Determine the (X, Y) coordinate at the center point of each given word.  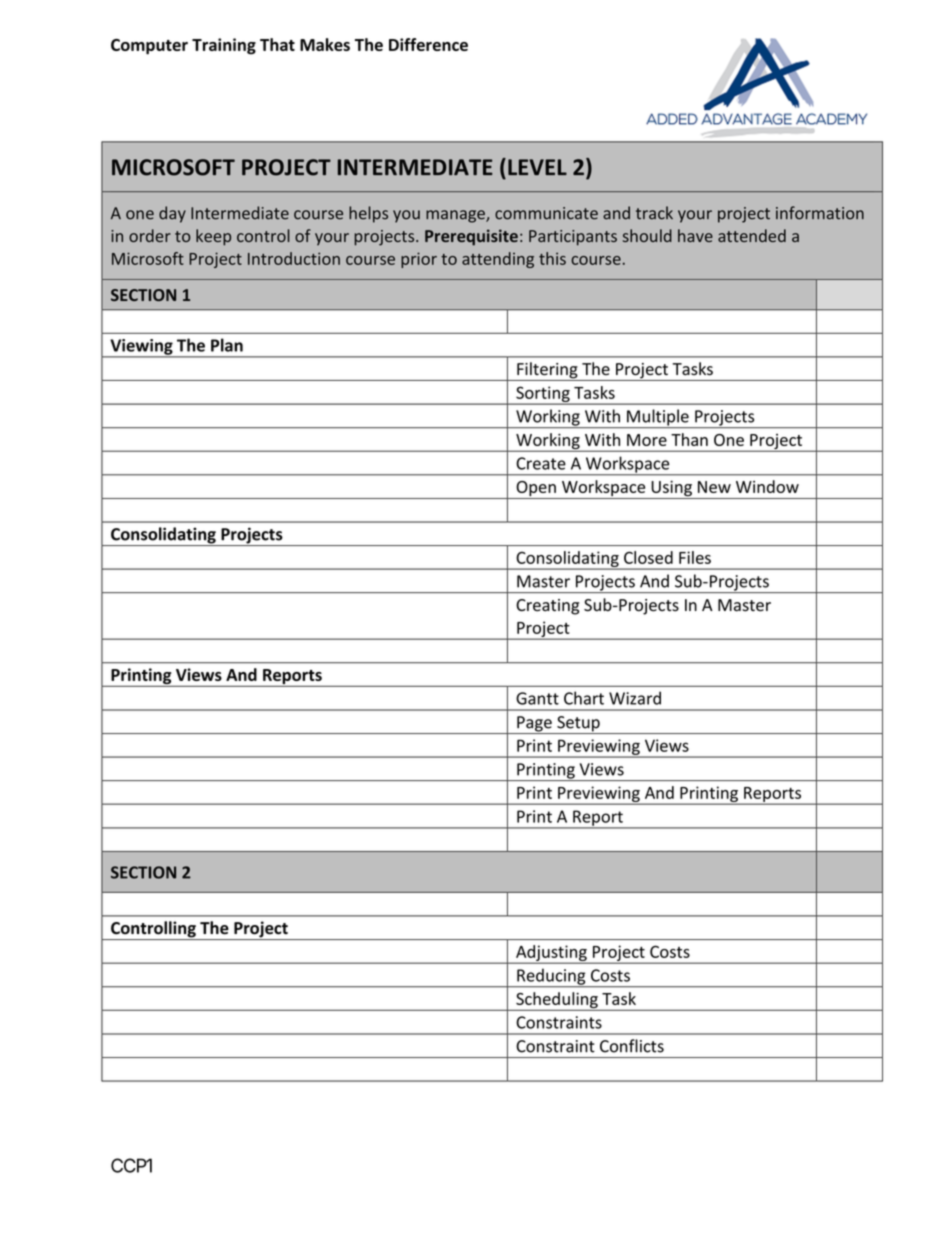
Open (536, 490)
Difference (428, 44)
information (820, 213)
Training (224, 46)
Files (695, 557)
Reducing (551, 977)
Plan (227, 345)
